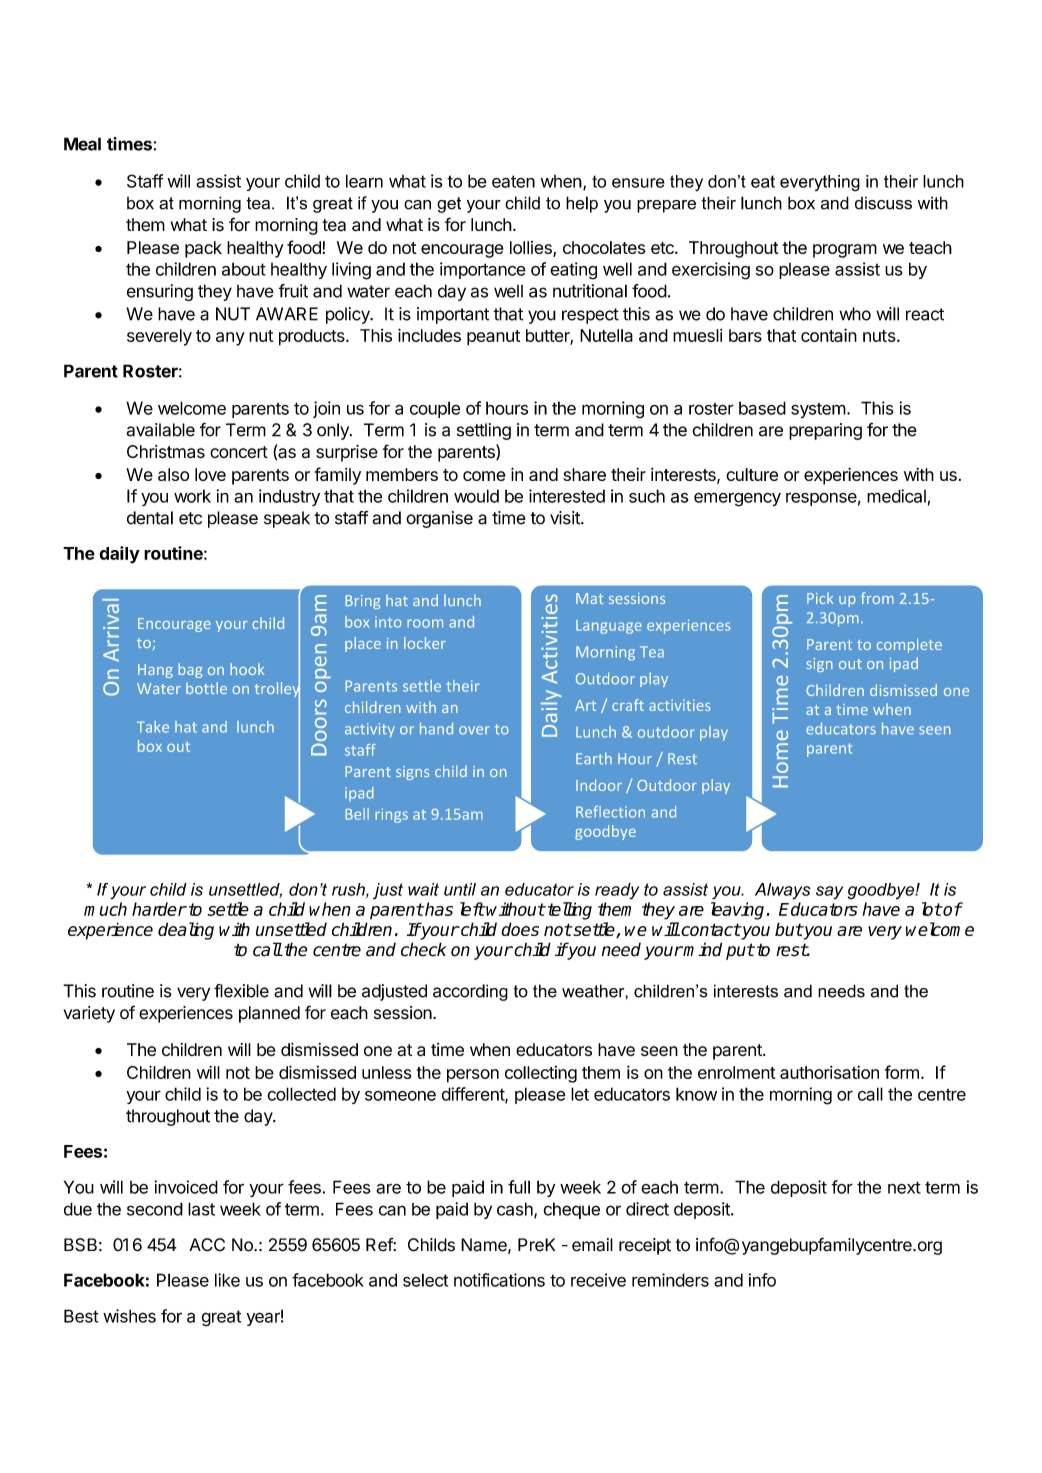 The width and height of the image is (1042, 1473). What do you see at coordinates (153, 727) in the image?
I see `Take` at bounding box center [153, 727].
